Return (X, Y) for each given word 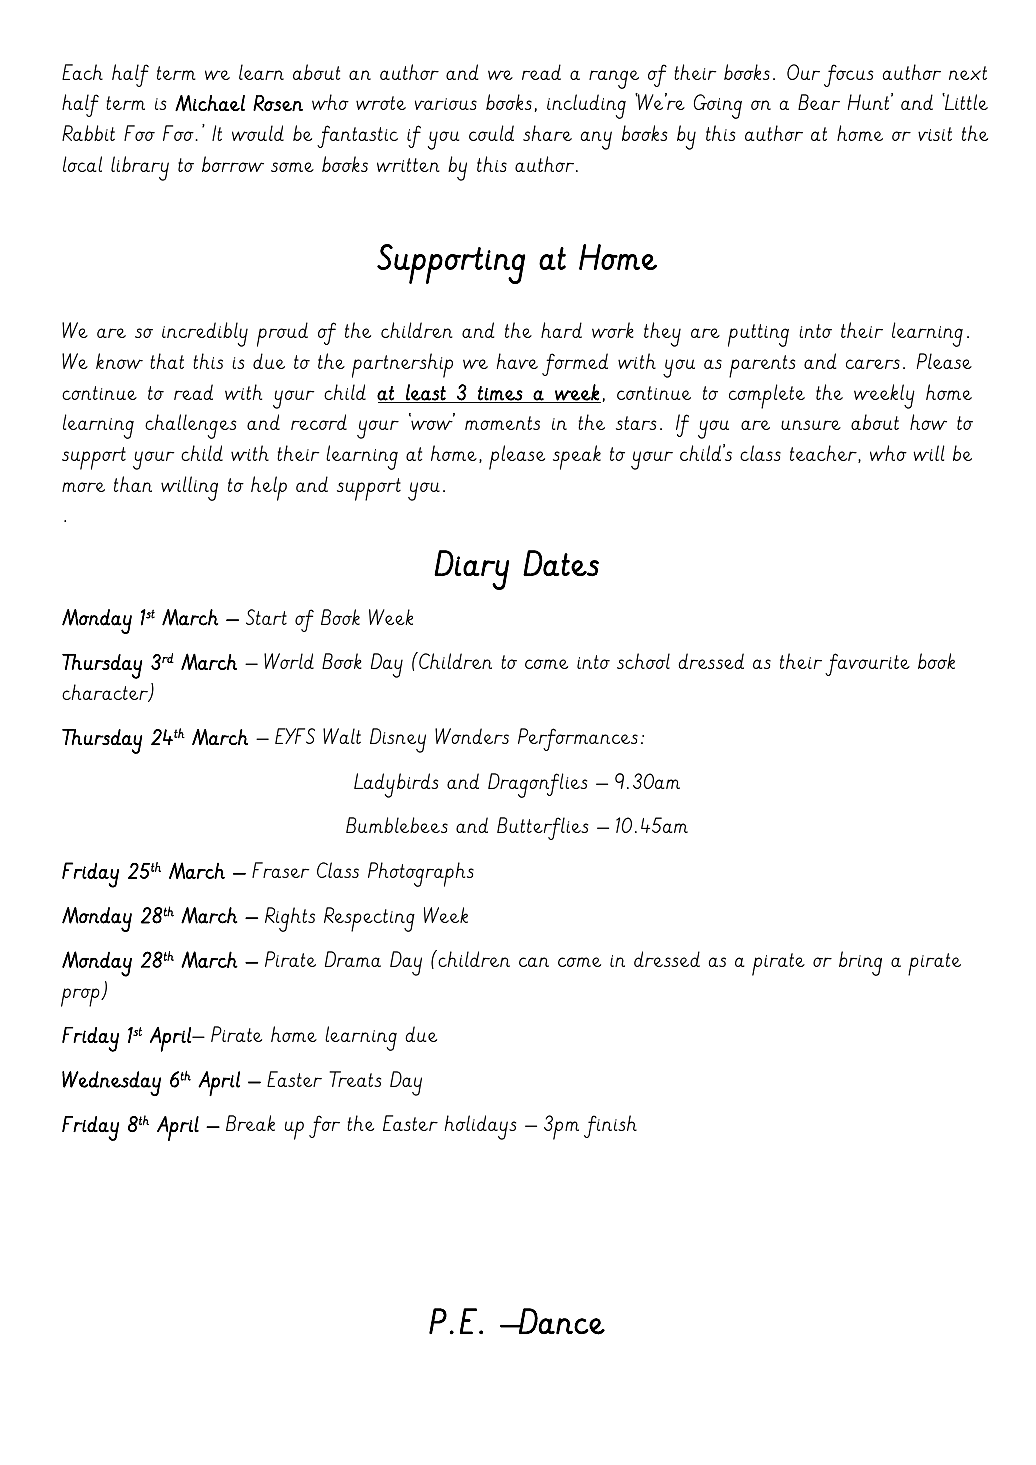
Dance (561, 1321)
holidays (480, 1127)
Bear (819, 102)
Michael (210, 103)
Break (250, 1123)
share (547, 133)
